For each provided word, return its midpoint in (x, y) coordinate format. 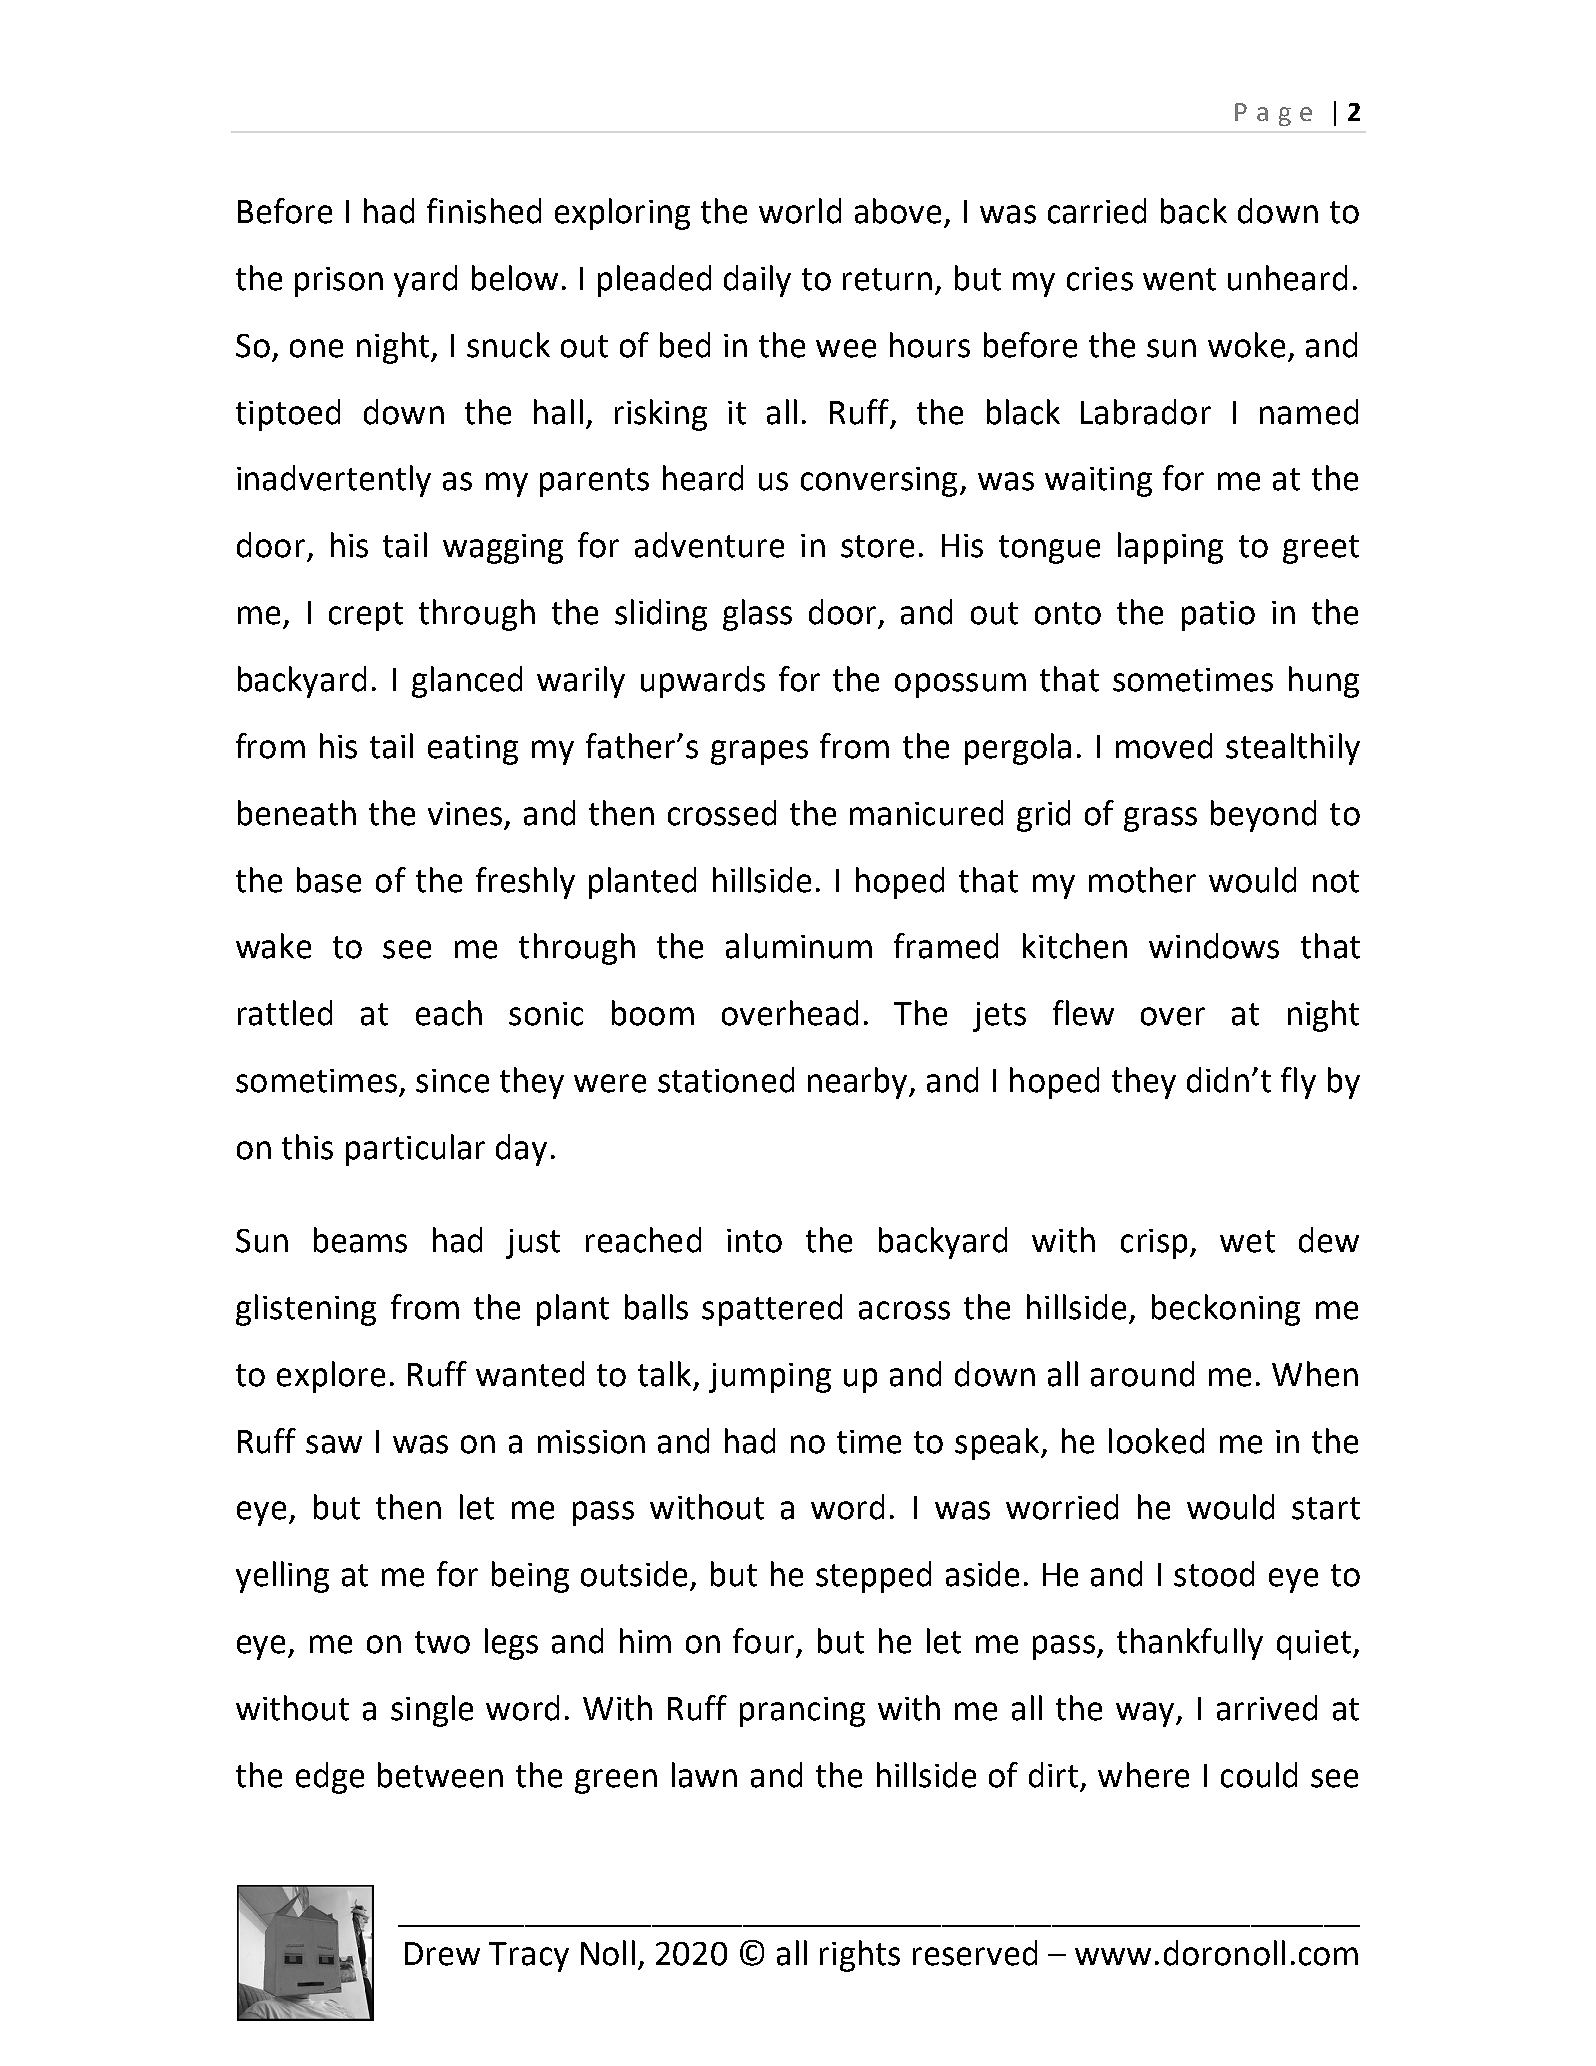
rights (860, 1956)
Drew (442, 1954)
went (1179, 279)
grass (1160, 819)
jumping (770, 1378)
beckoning (1226, 1310)
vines (465, 814)
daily (757, 281)
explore (331, 1377)
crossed (722, 813)
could (1259, 1775)
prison (339, 282)
